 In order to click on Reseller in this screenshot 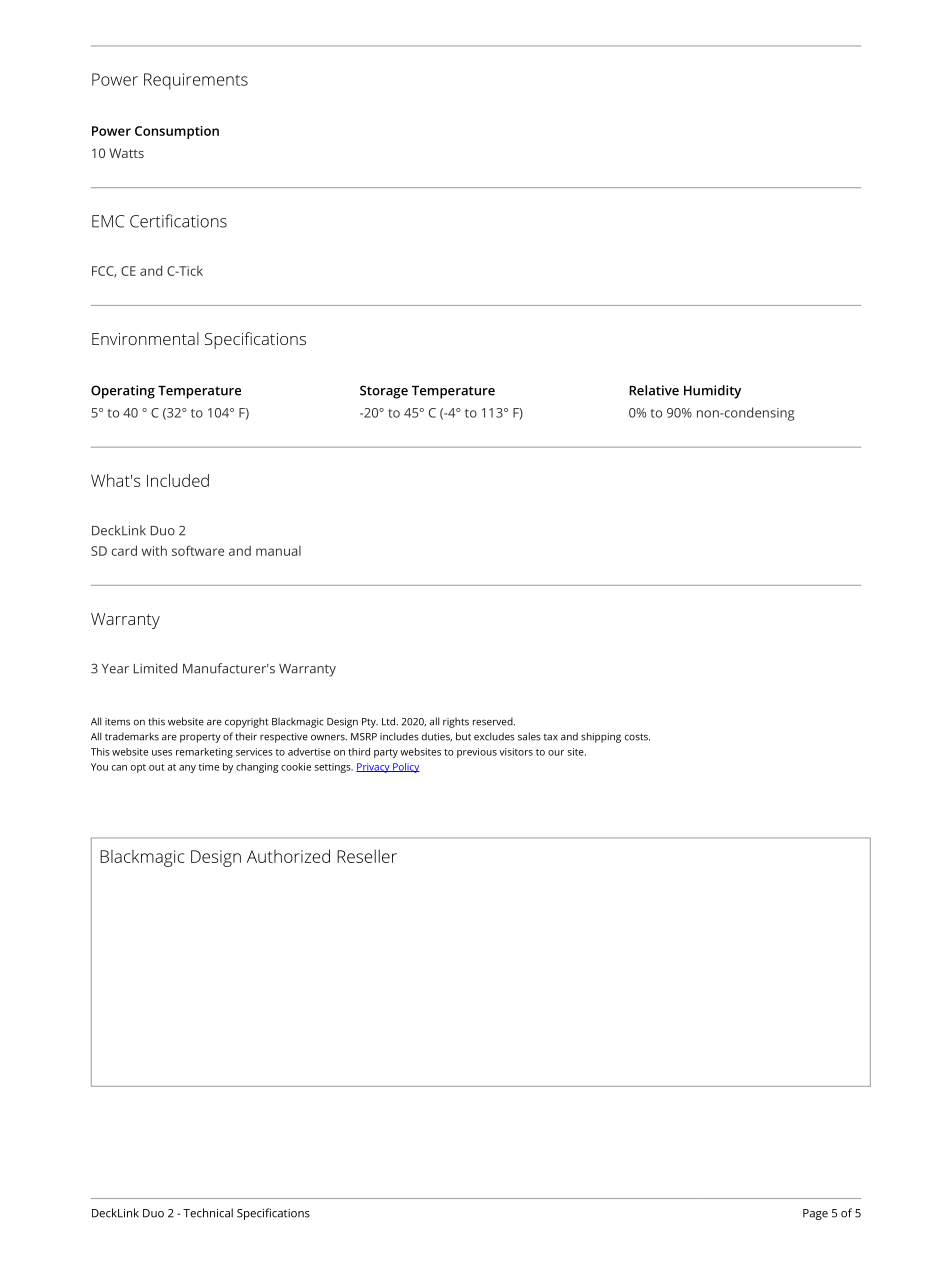, I will do `click(367, 856)`.
